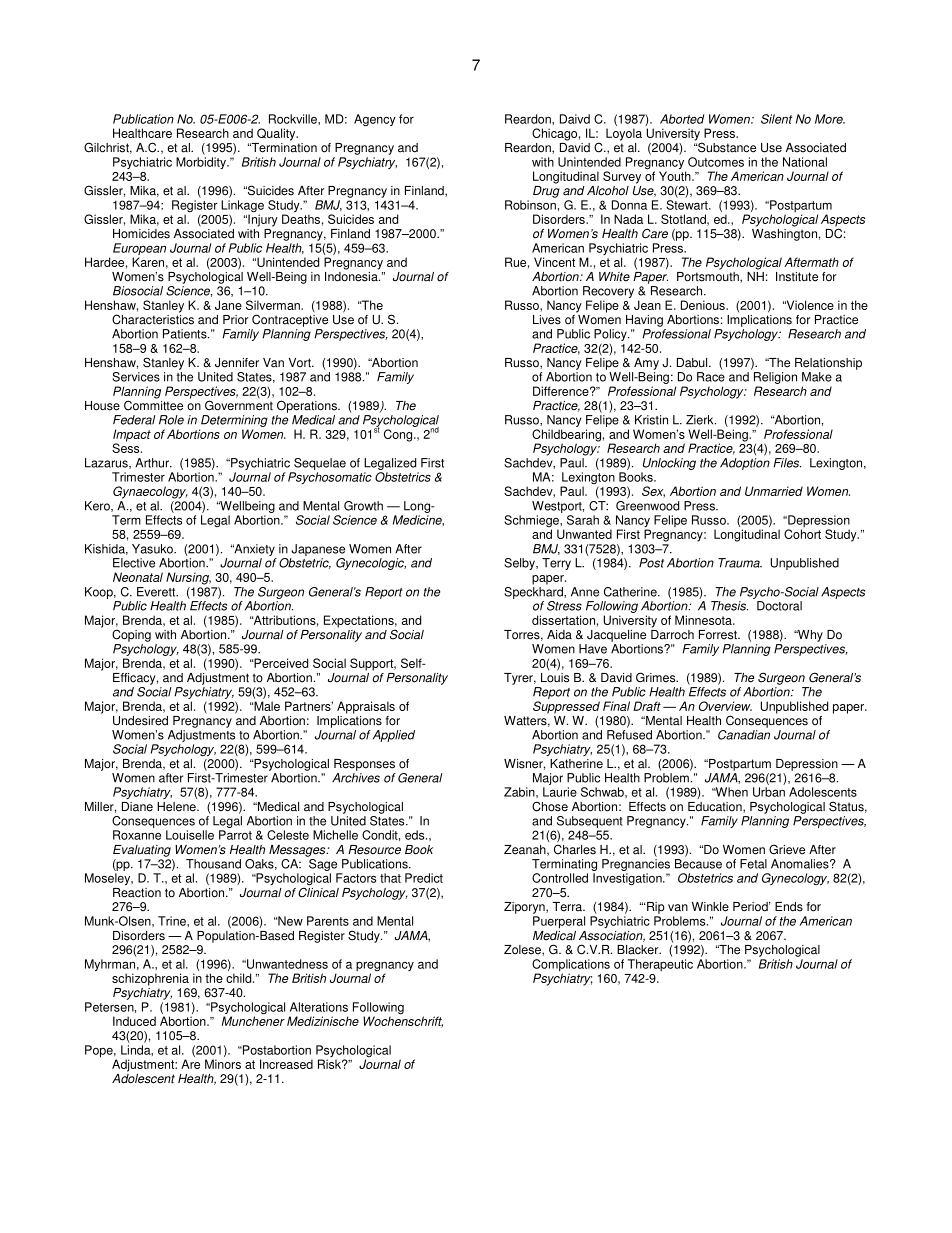 The height and width of the page is (1233, 952). Describe the element at coordinates (547, 320) in the page. I see `Lives` at that location.
